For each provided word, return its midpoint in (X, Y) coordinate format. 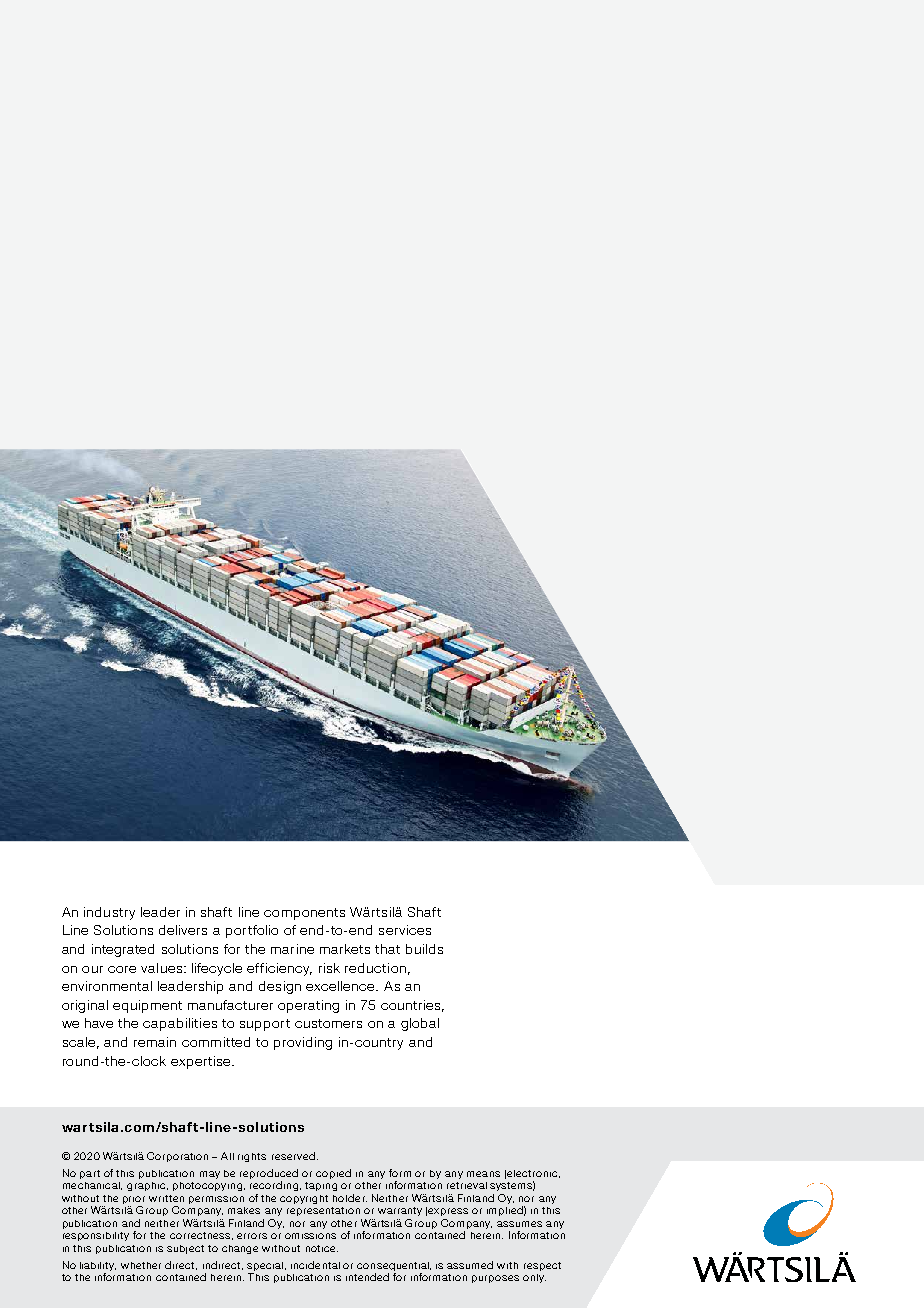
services (405, 930)
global (420, 1024)
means (483, 1174)
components (304, 914)
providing (303, 1043)
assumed (470, 1265)
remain (155, 1042)
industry (109, 913)
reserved (293, 1156)
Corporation (177, 1157)
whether (141, 1265)
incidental (315, 1265)
